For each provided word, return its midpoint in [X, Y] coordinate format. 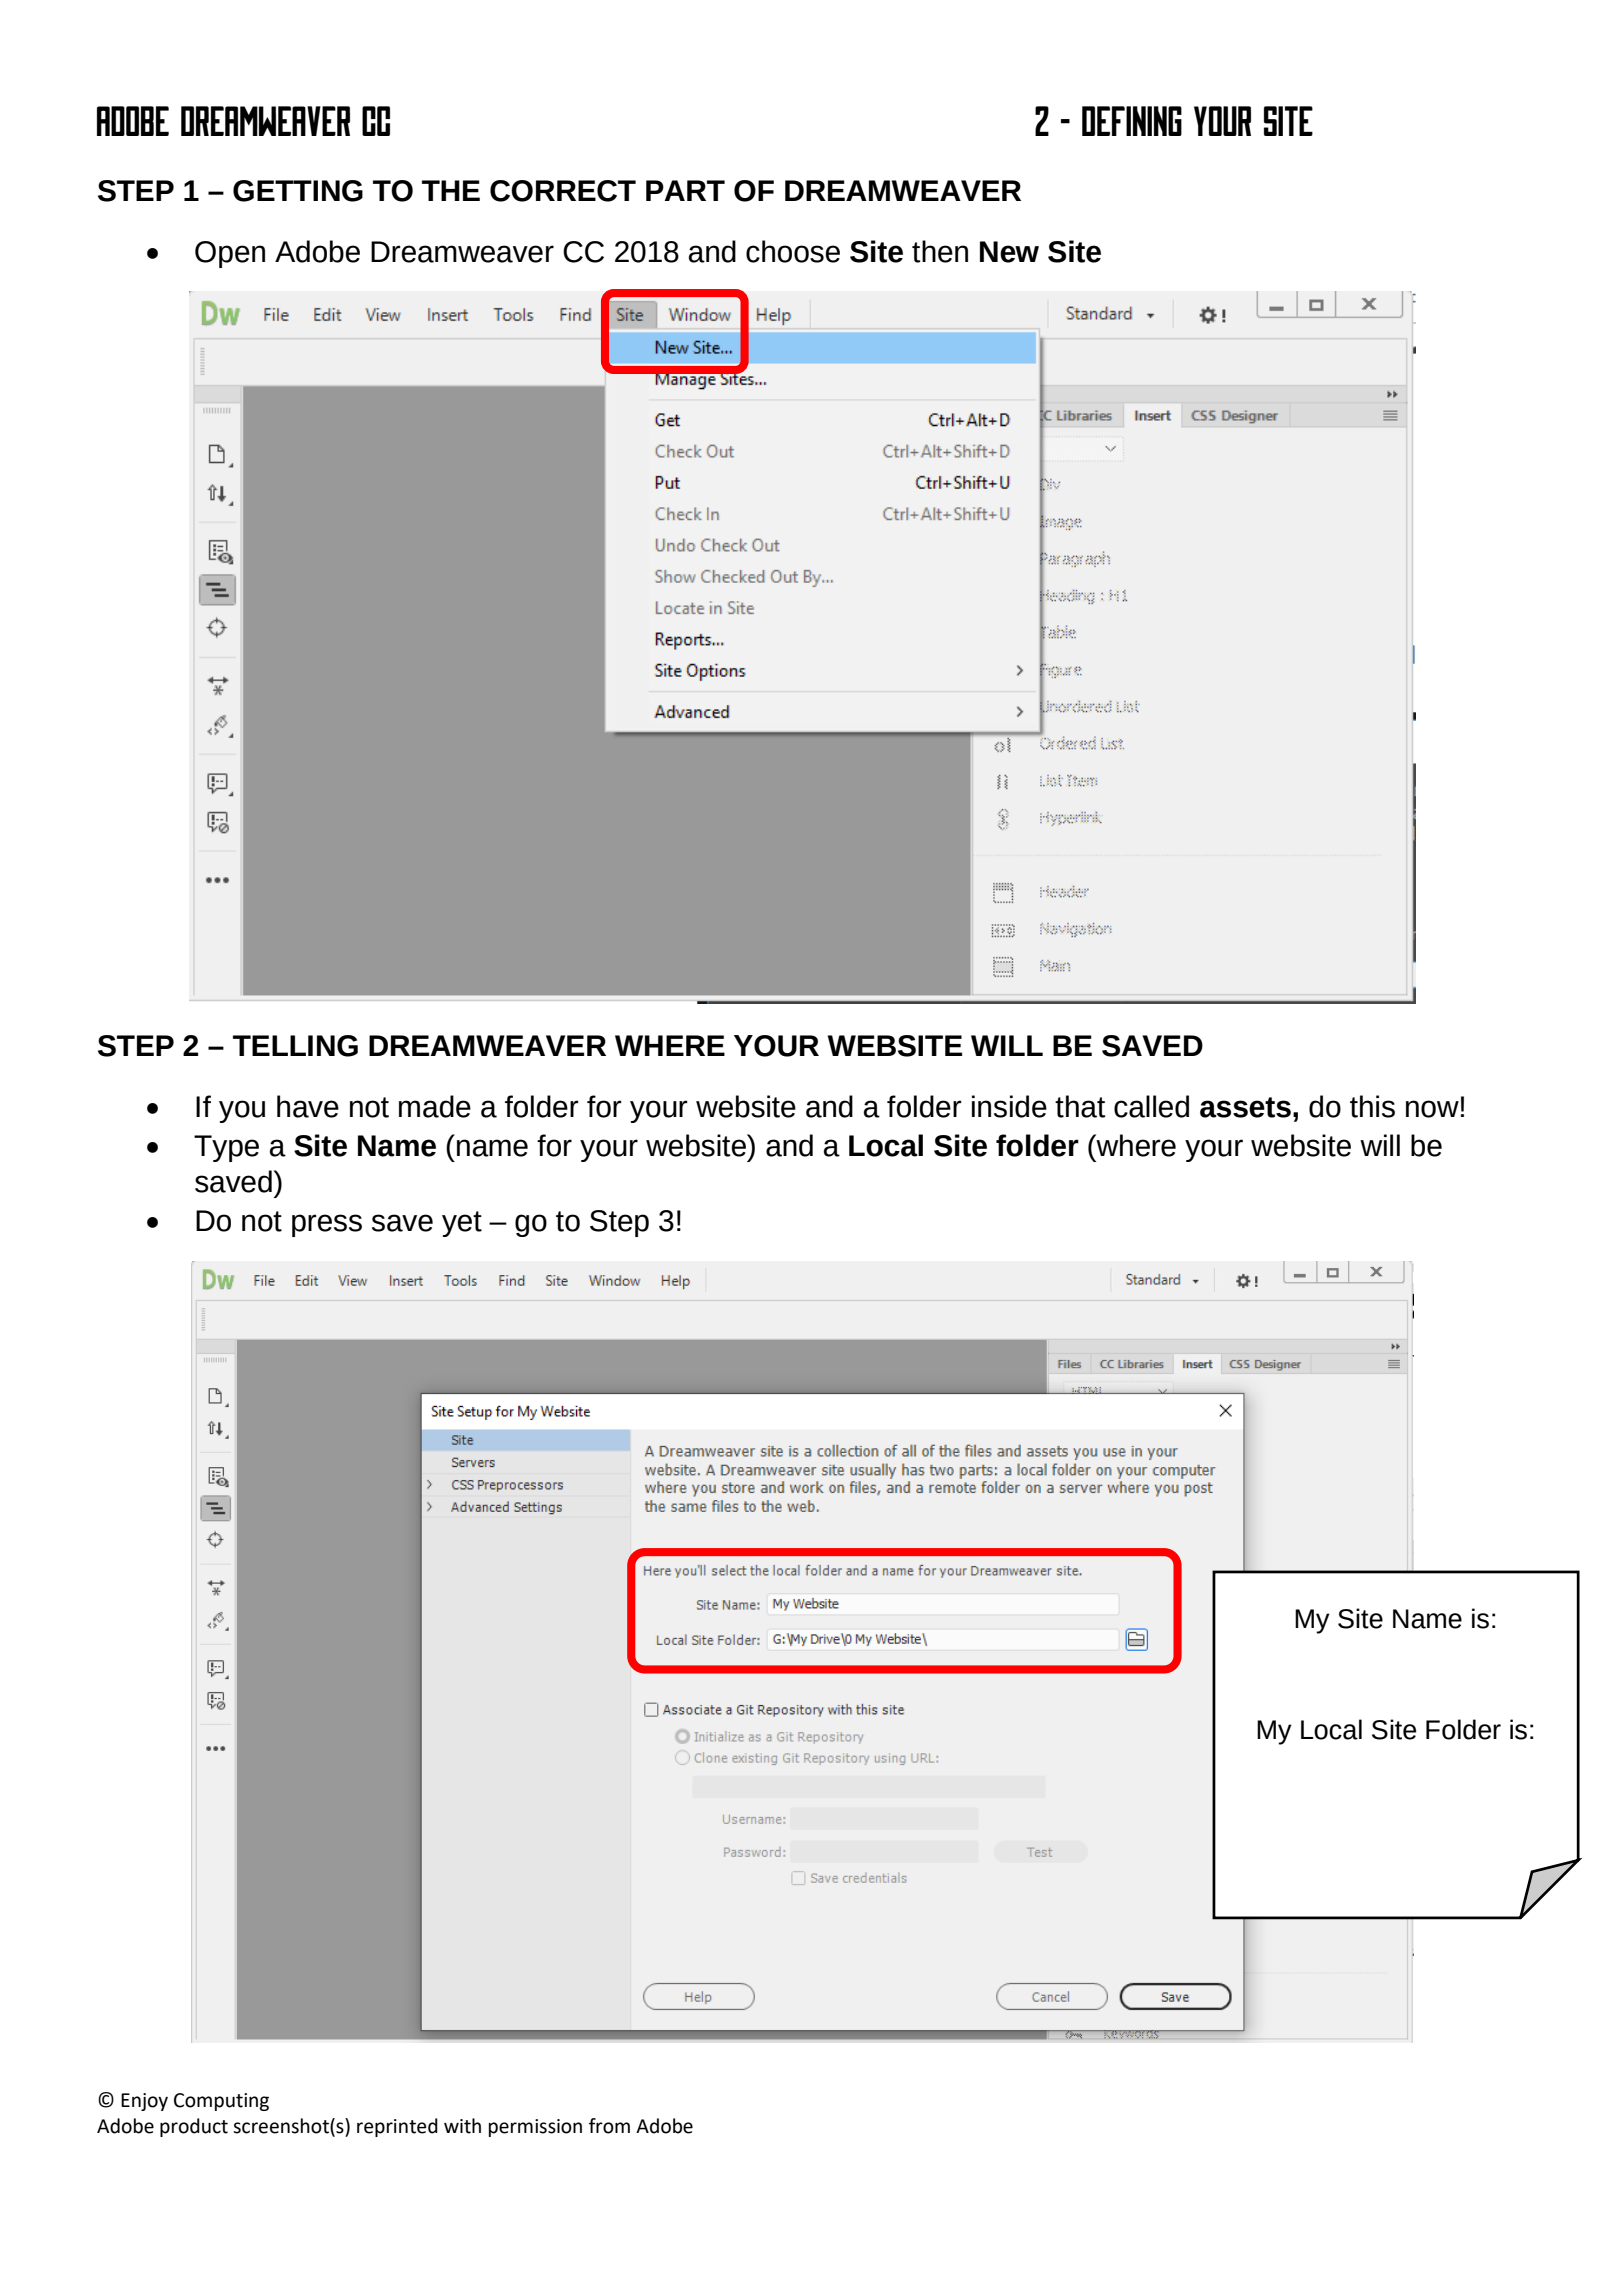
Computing [221, 2102]
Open [230, 254]
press [327, 1225]
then [940, 251]
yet [462, 1224]
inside [1009, 1106]
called [1151, 1106]
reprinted [397, 2127]
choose [793, 251]
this [1372, 1106]
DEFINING [1132, 121]
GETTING [298, 191]
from [609, 2126]
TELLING [295, 1046]
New [1009, 252]
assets [1245, 1107]
